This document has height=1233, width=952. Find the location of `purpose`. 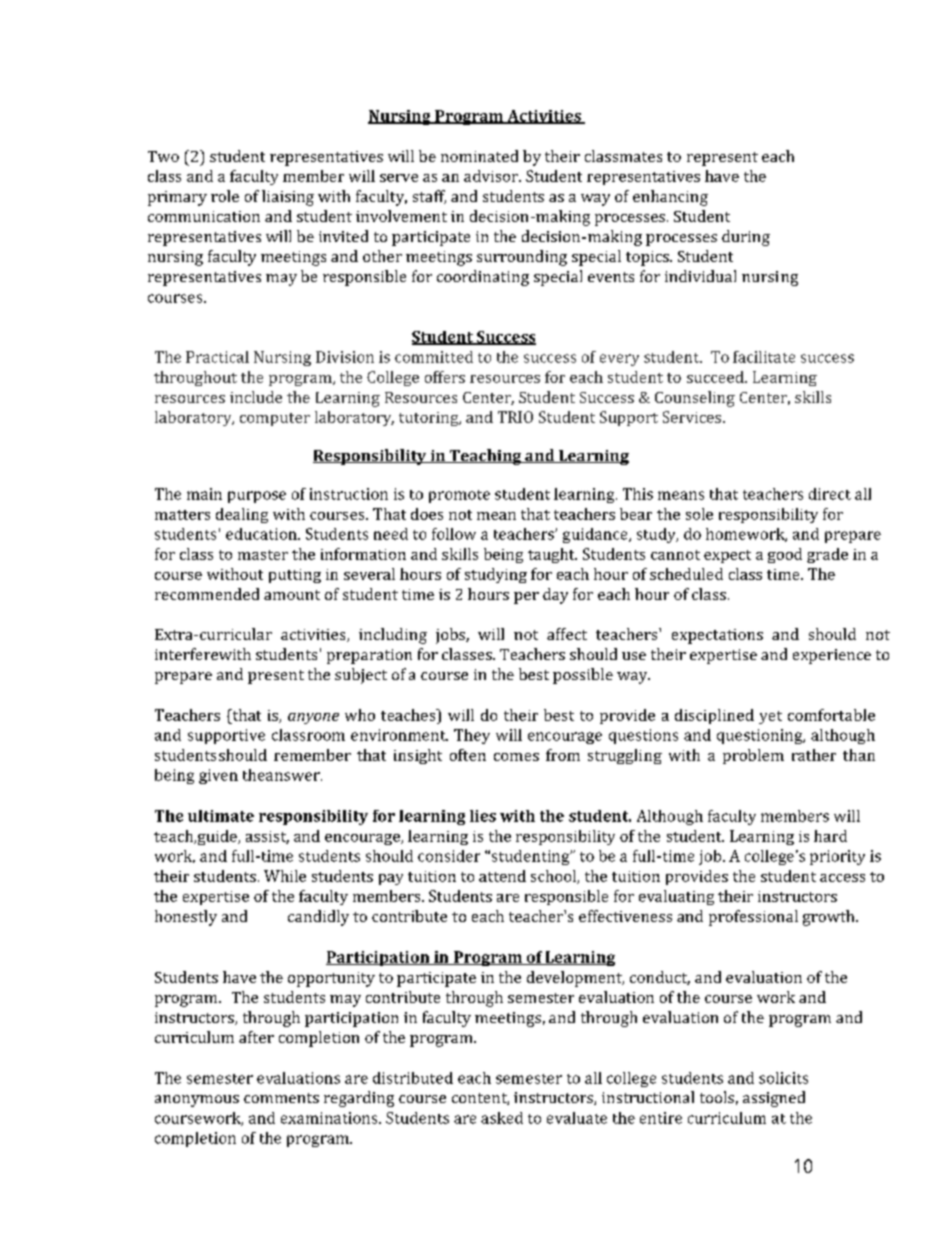

purpose is located at coordinates (257, 497).
